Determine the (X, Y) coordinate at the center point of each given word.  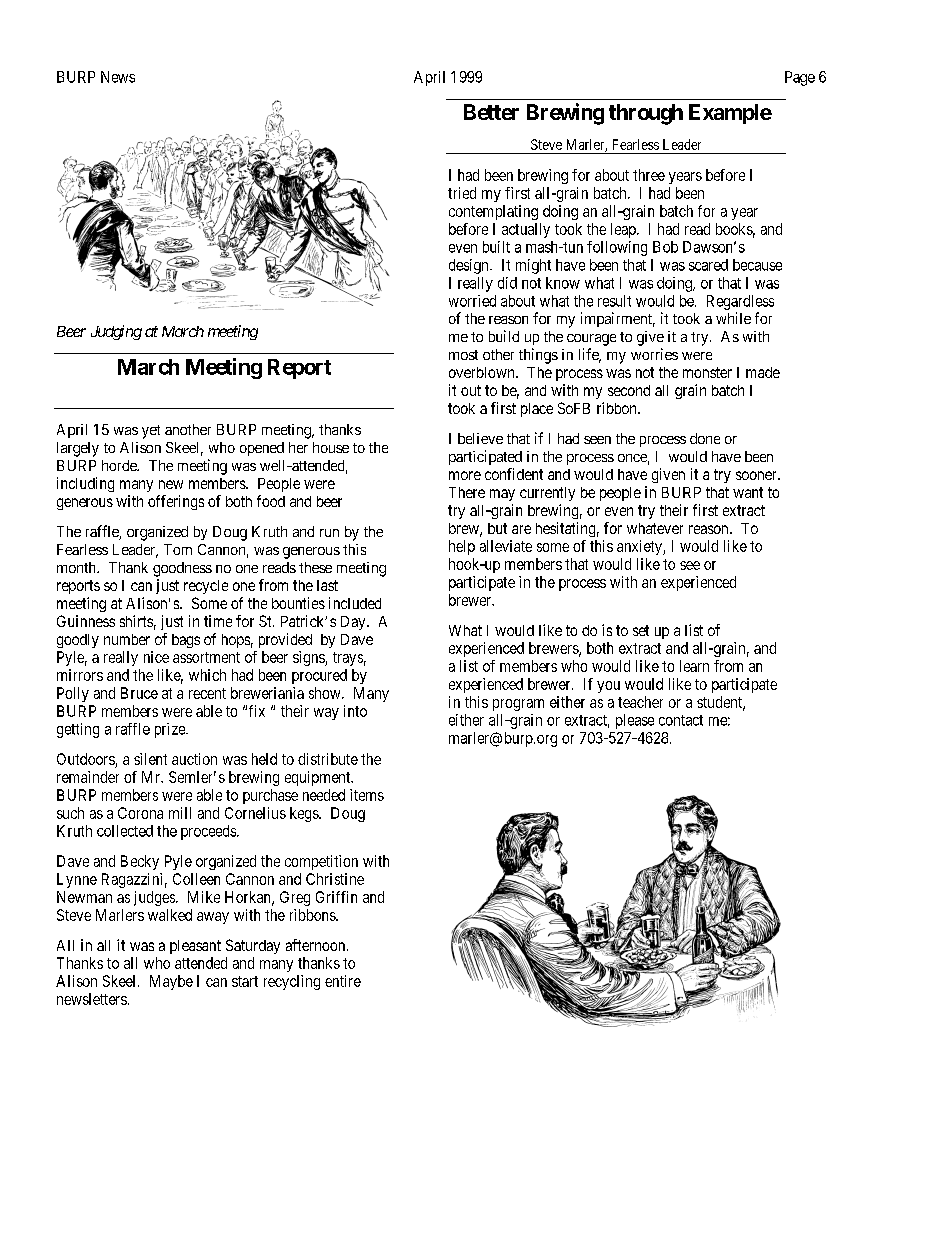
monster (707, 372)
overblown (483, 372)
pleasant (195, 947)
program (518, 705)
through (646, 114)
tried (462, 193)
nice (156, 657)
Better (491, 112)
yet (151, 432)
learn (694, 666)
